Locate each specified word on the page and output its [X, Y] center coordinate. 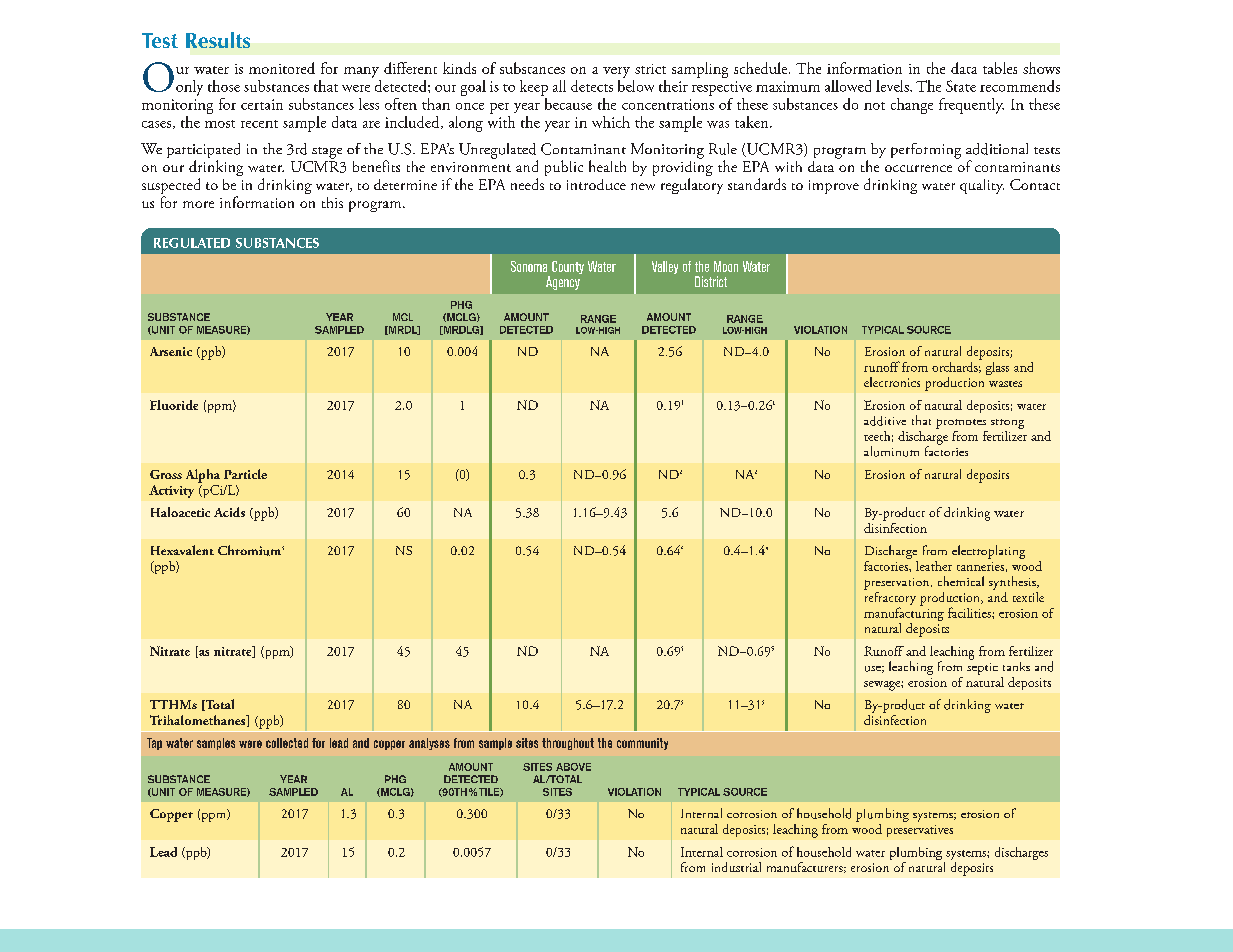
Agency [563, 283]
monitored [282, 68]
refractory [890, 598]
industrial [736, 867]
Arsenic [171, 351]
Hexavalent [182, 550]
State [961, 86]
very [616, 72]
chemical [961, 581]
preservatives [920, 831]
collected [287, 743]
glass [997, 368]
